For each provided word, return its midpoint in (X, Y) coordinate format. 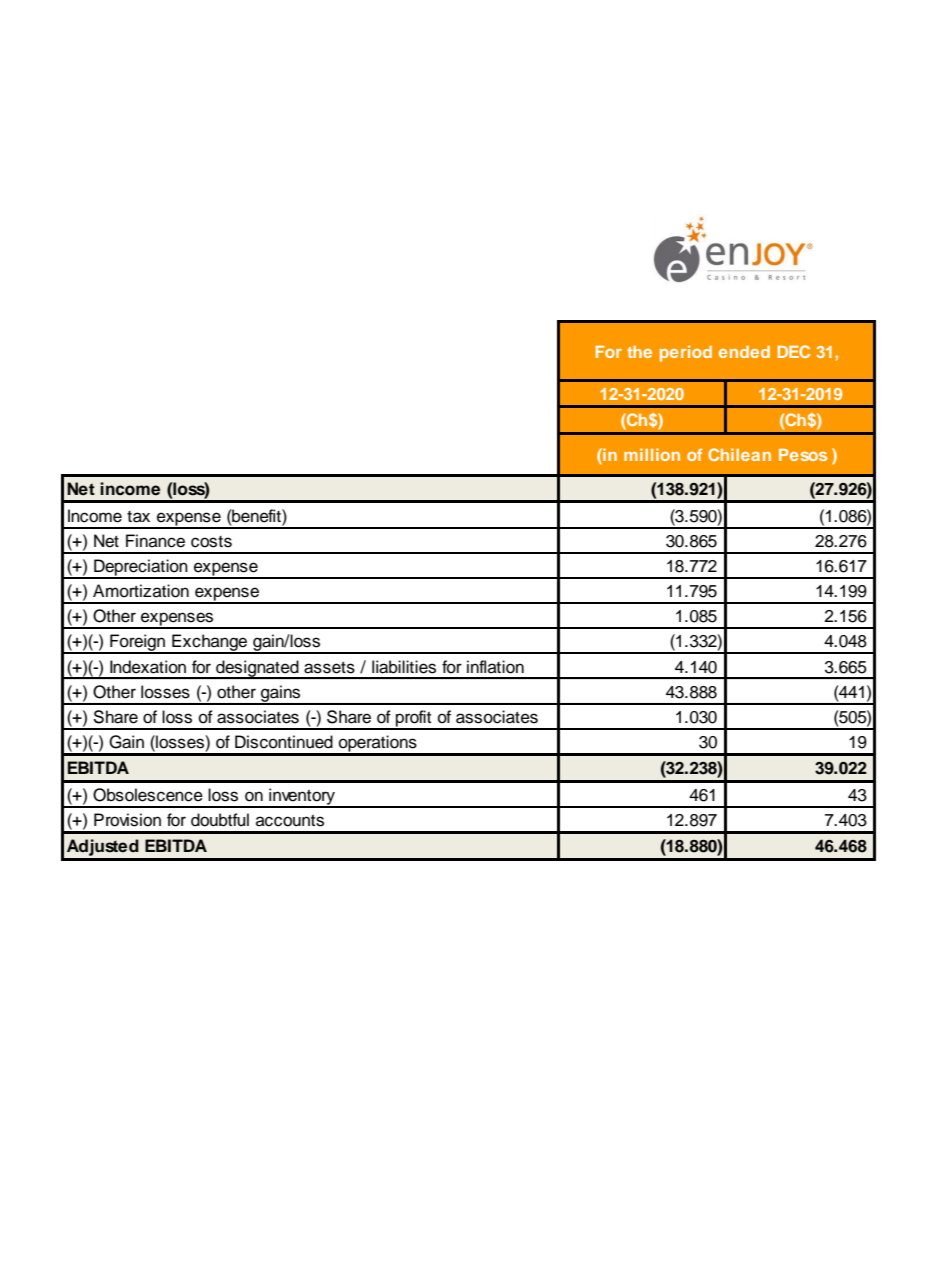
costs (211, 542)
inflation (495, 667)
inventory (302, 797)
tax (138, 517)
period (686, 353)
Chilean (739, 454)
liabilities (404, 667)
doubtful (220, 820)
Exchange (210, 644)
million (652, 454)
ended (744, 352)
